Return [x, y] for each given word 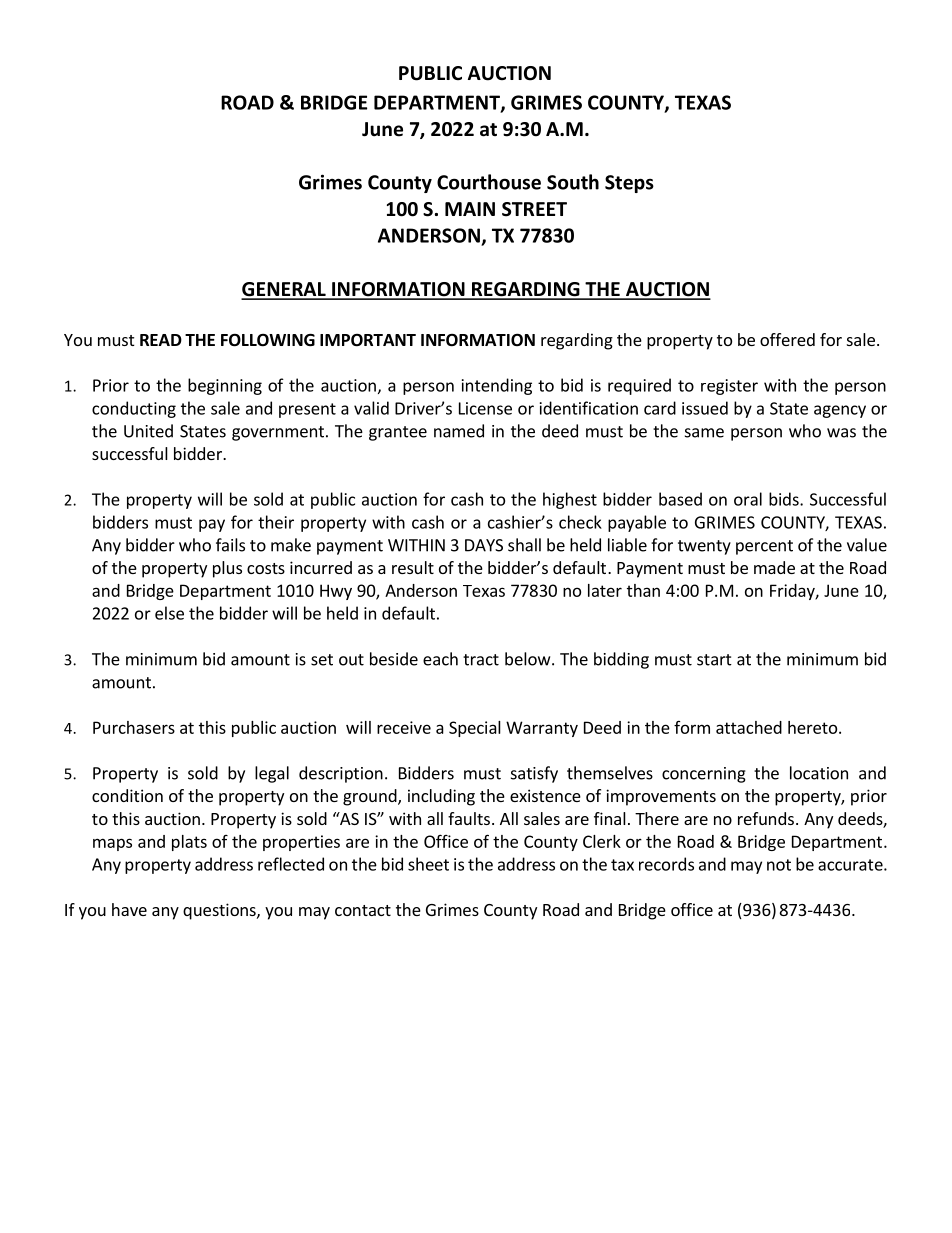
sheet [428, 864]
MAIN [470, 209]
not [779, 865]
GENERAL [284, 290]
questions [220, 911]
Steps [629, 184]
